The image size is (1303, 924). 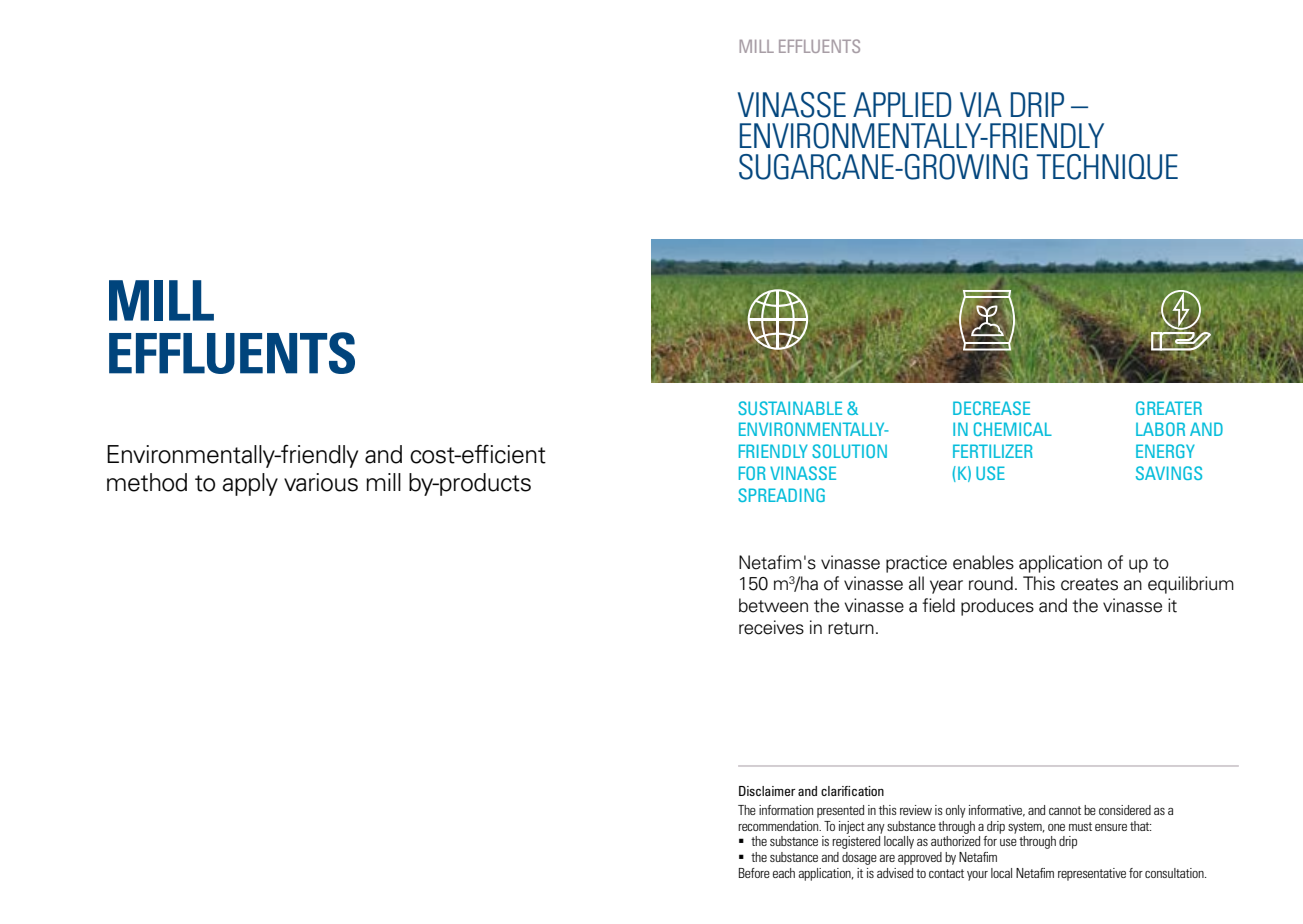 I want to click on TECHNIQUE, so click(x=1107, y=167).
